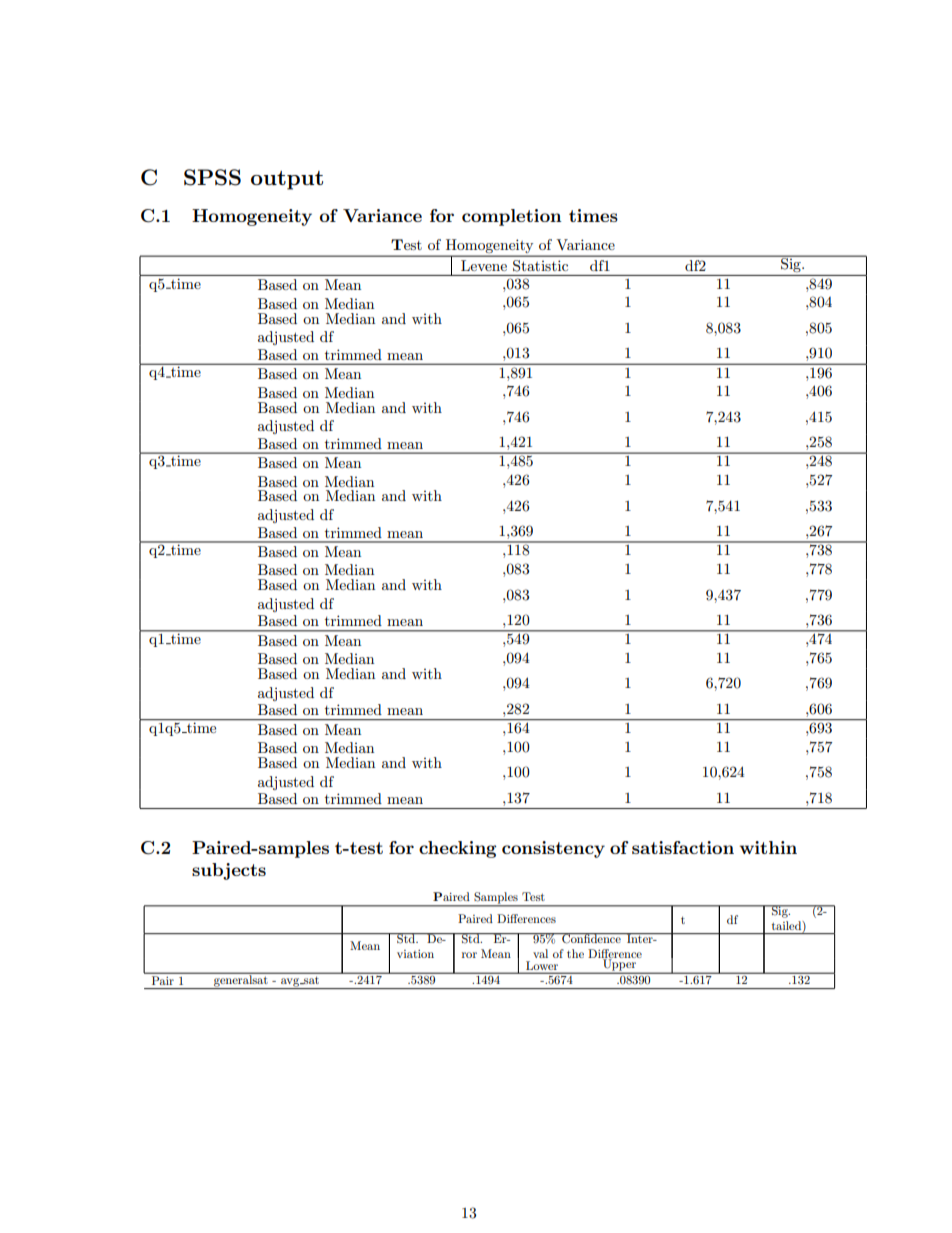  What do you see at coordinates (229, 871) in the screenshot?
I see `subjects` at bounding box center [229, 871].
